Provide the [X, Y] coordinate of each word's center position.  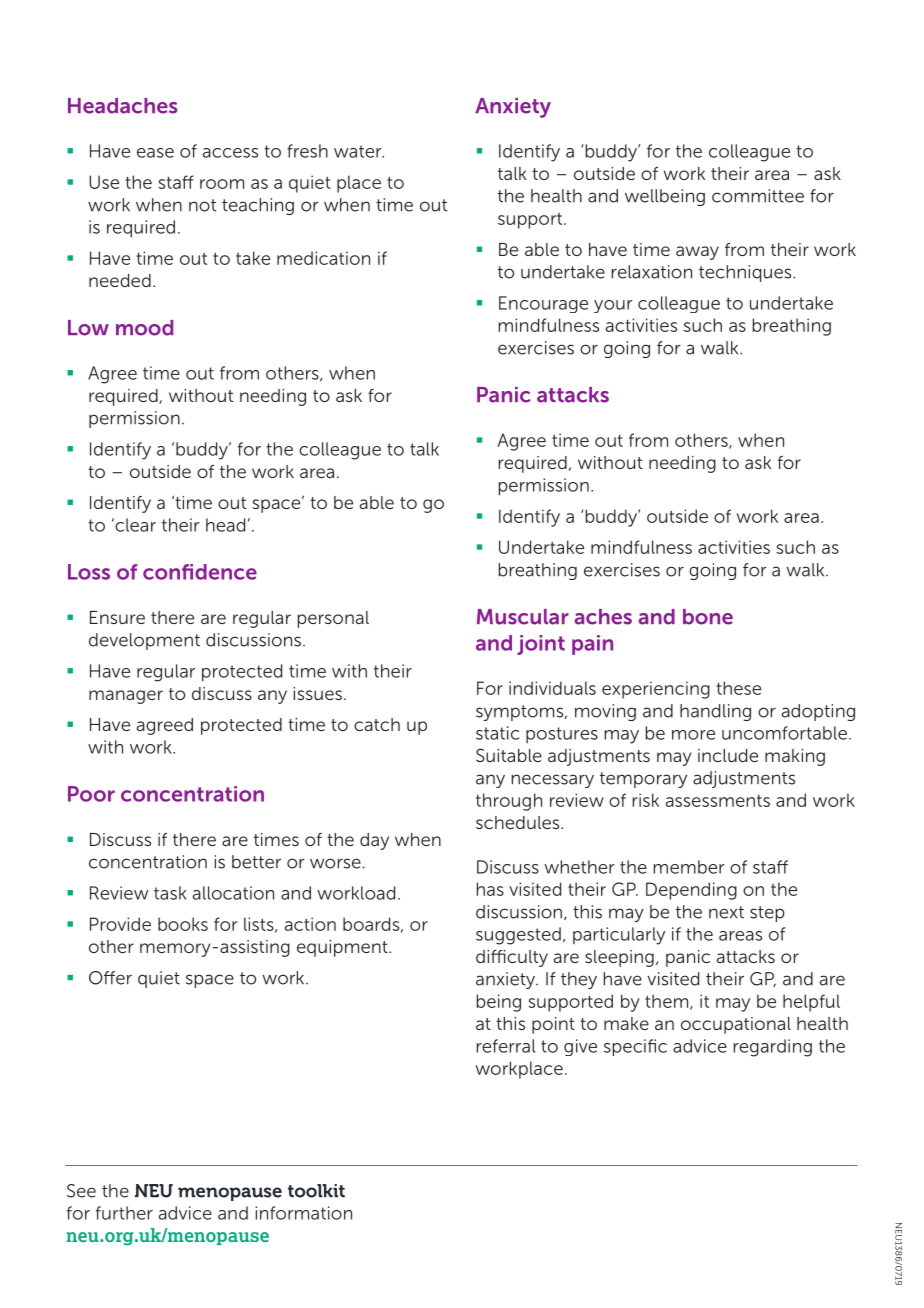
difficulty [512, 958]
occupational [736, 1025]
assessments [718, 801]
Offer [110, 978]
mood [144, 328]
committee [758, 196]
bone [708, 617]
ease [155, 153]
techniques [746, 273]
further [124, 1213]
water [359, 151]
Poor [91, 794]
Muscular [523, 617]
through [509, 802]
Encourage [543, 304]
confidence [200, 572]
